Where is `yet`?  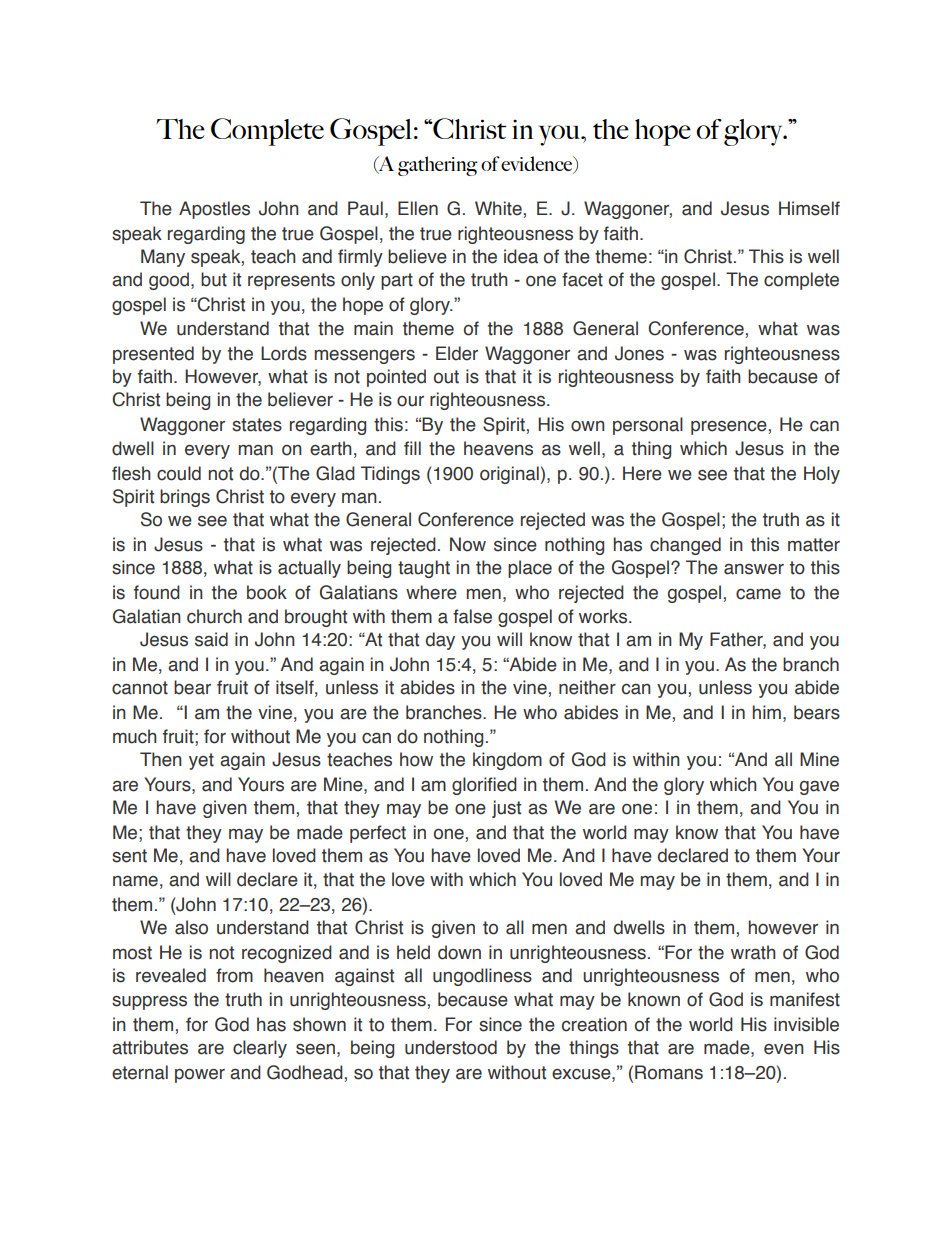 yet is located at coordinates (201, 761).
